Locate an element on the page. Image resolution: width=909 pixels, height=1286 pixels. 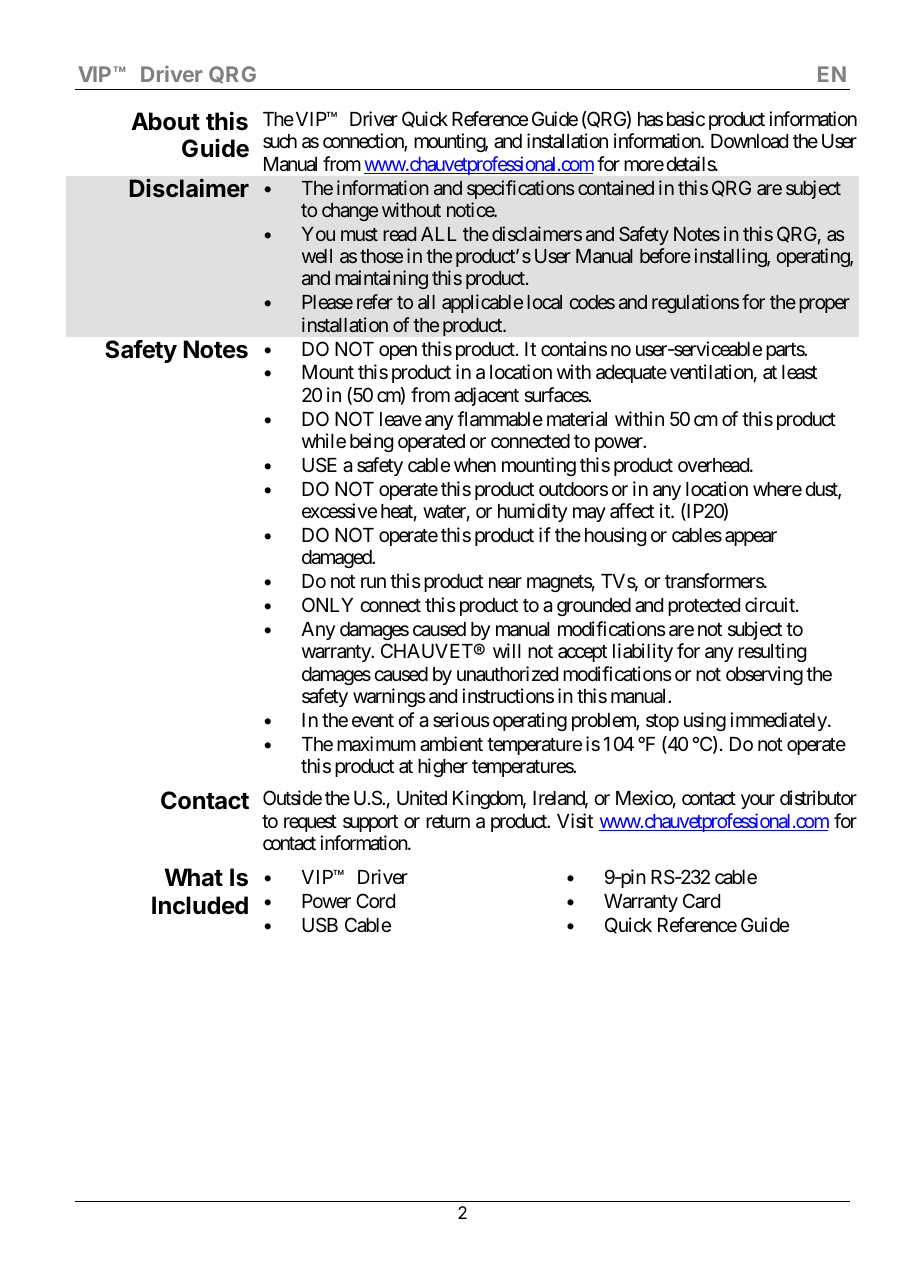
Download is located at coordinates (749, 141).
